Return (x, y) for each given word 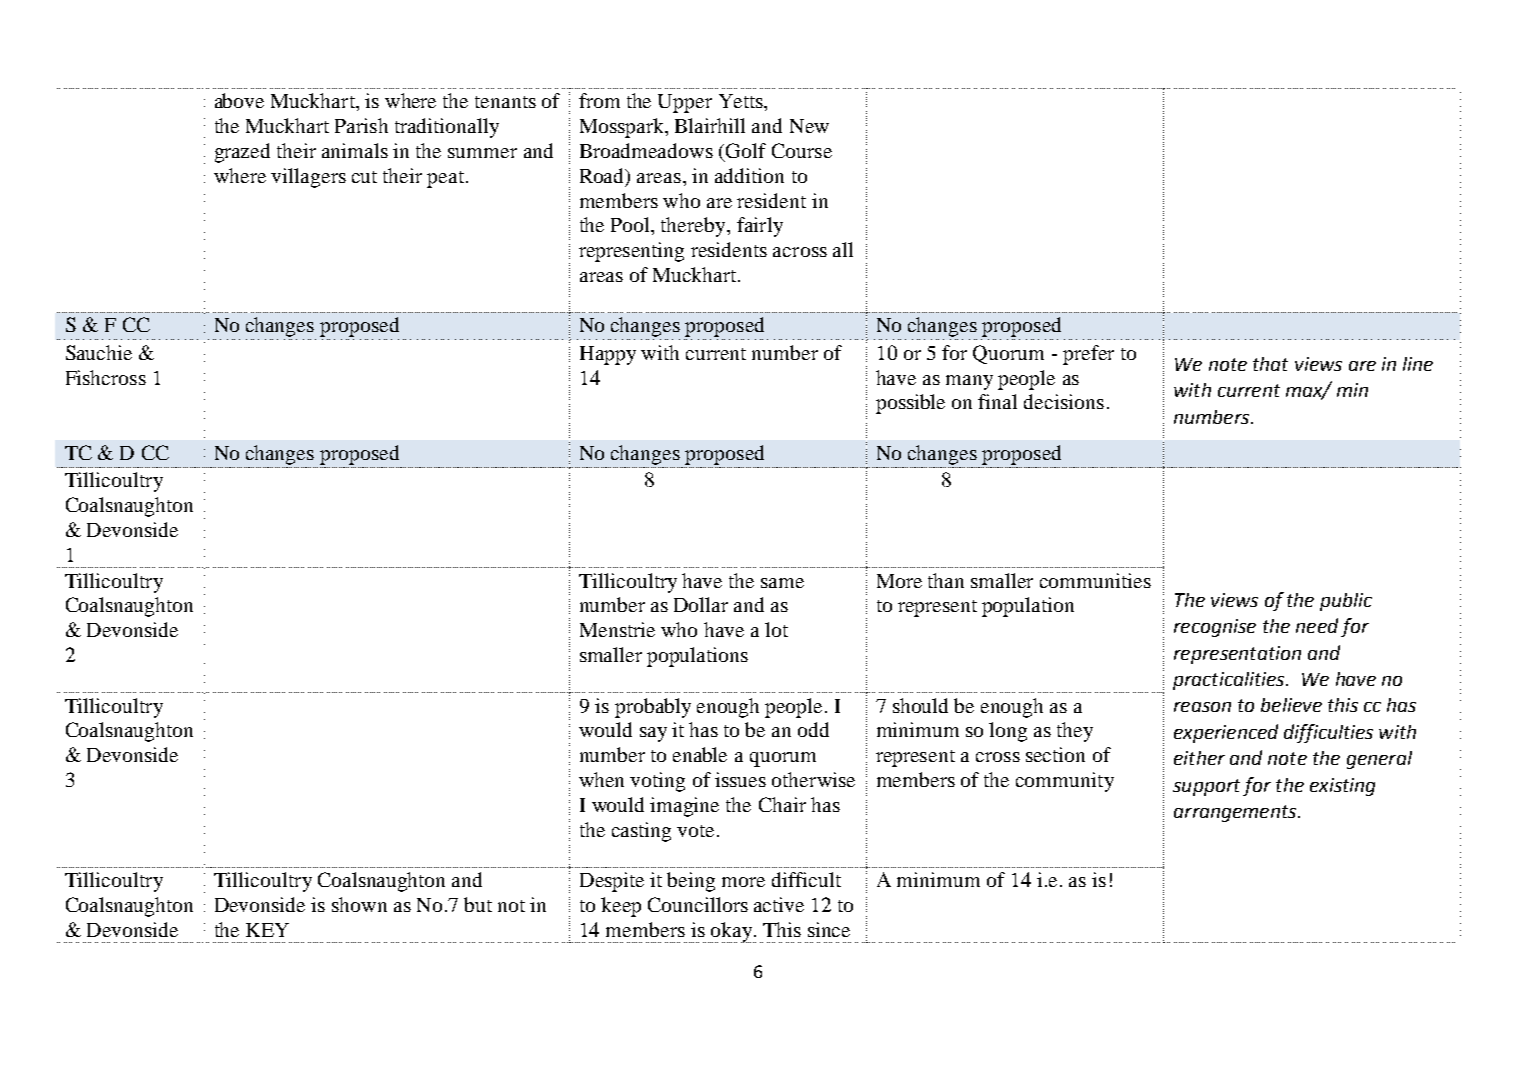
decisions (1064, 401)
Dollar (701, 604)
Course (802, 150)
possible (910, 404)
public (1346, 602)
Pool (632, 226)
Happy (608, 355)
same (782, 583)
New (809, 126)
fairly (760, 227)
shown (359, 904)
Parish (361, 125)
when (601, 779)
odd (813, 729)
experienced (1226, 733)
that (1270, 364)
